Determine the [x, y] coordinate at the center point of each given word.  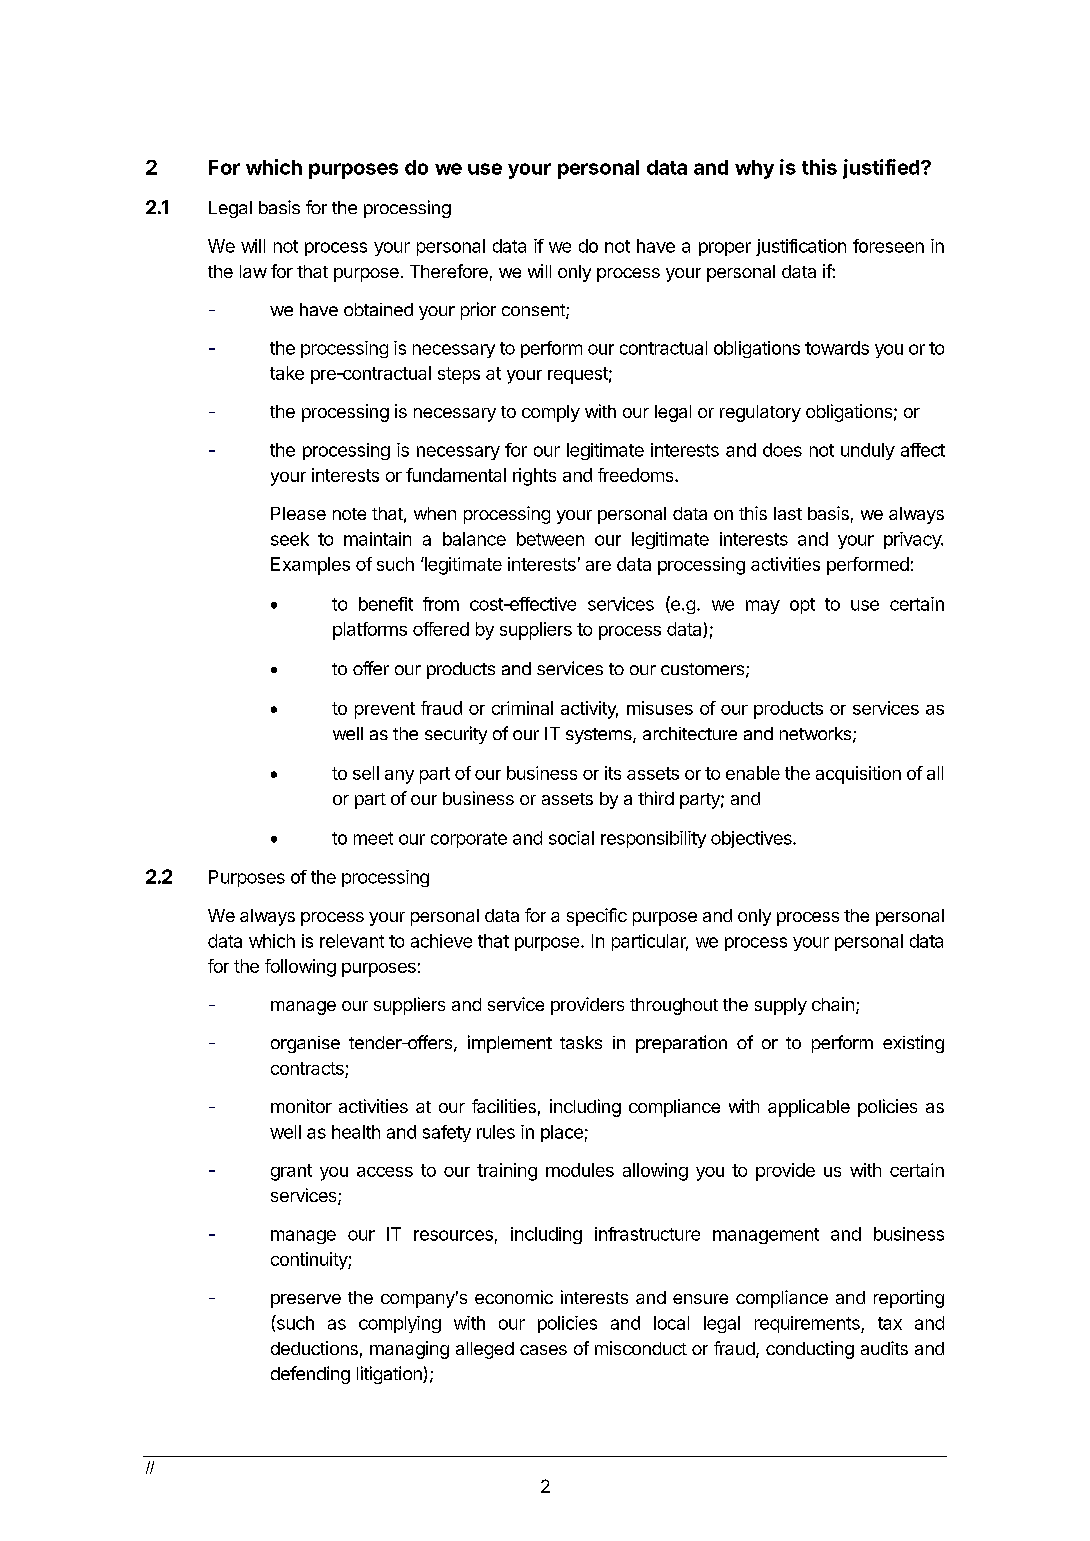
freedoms [637, 475]
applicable [809, 1108]
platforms [370, 631]
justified [882, 169]
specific [597, 917]
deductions [314, 1348]
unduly [868, 451]
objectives [752, 839]
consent [534, 311]
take [287, 373]
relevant [352, 941]
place [562, 1133]
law [253, 271]
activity [589, 710]
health [356, 1132]
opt [802, 606]
